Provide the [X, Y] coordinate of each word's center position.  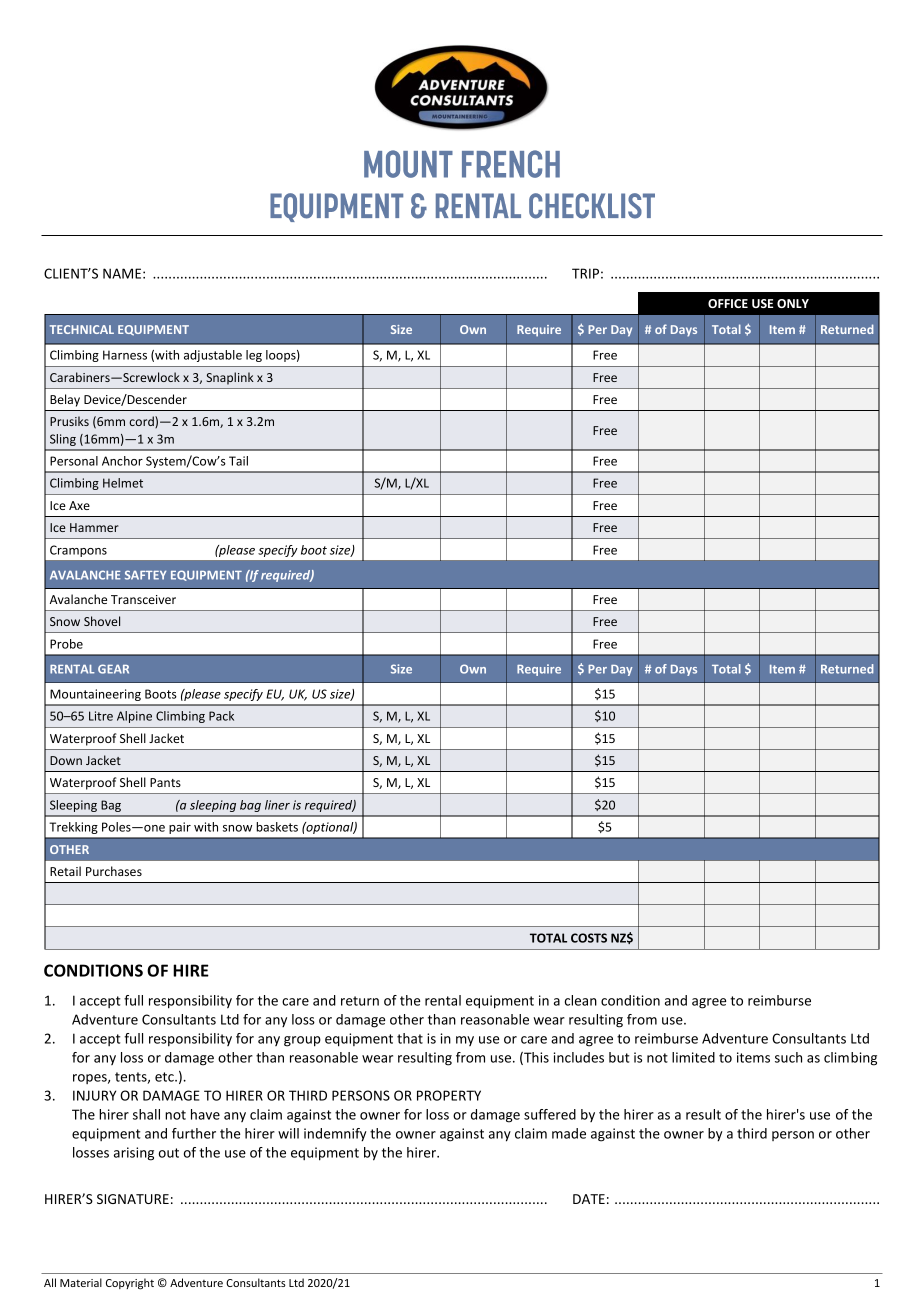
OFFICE [728, 303]
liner [277, 805]
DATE [589, 1199]
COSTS [589, 938]
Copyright [130, 1284]
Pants [165, 782]
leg [254, 356]
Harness [125, 355]
